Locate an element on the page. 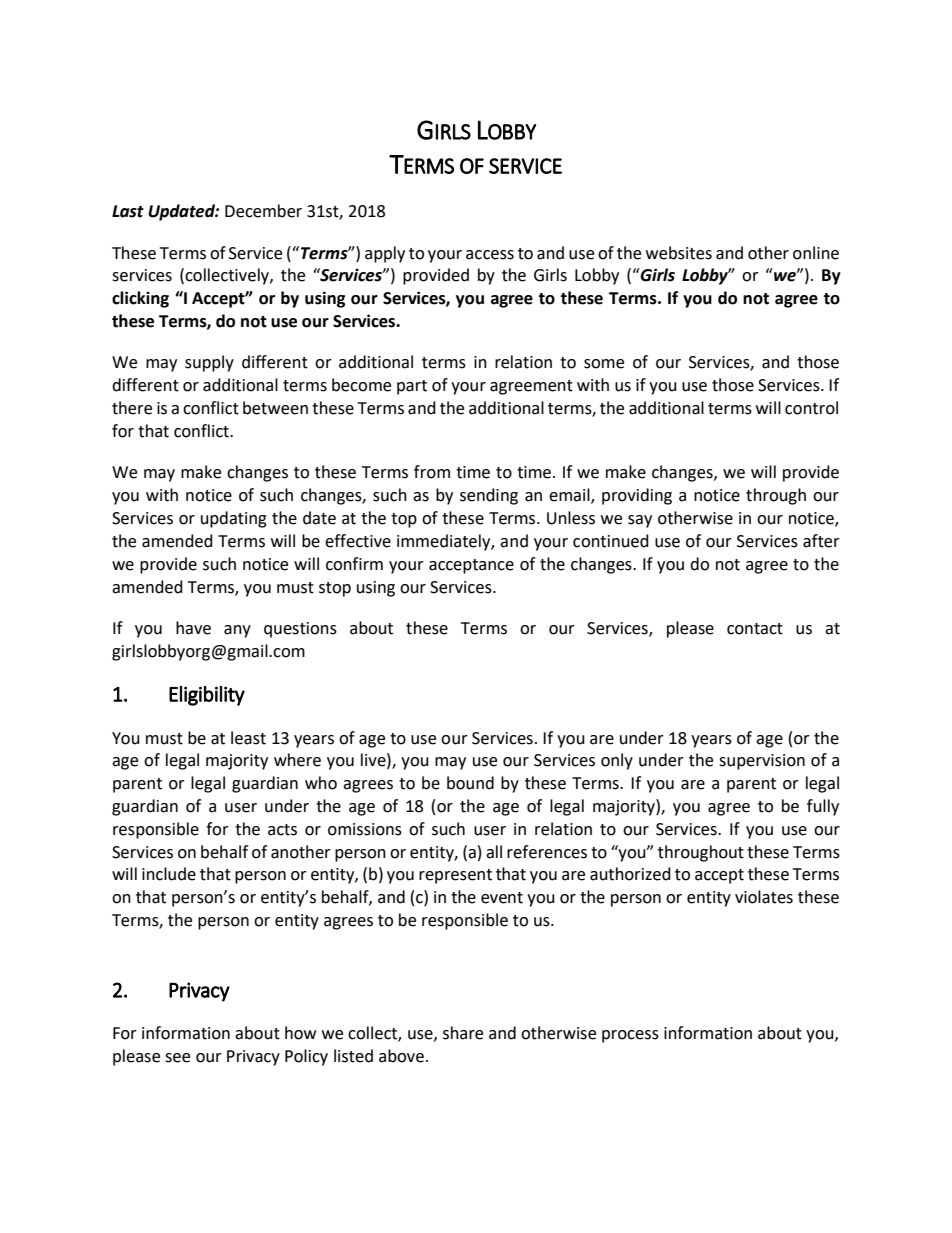 This image has width=952, height=1233. supervision is located at coordinates (762, 762).
